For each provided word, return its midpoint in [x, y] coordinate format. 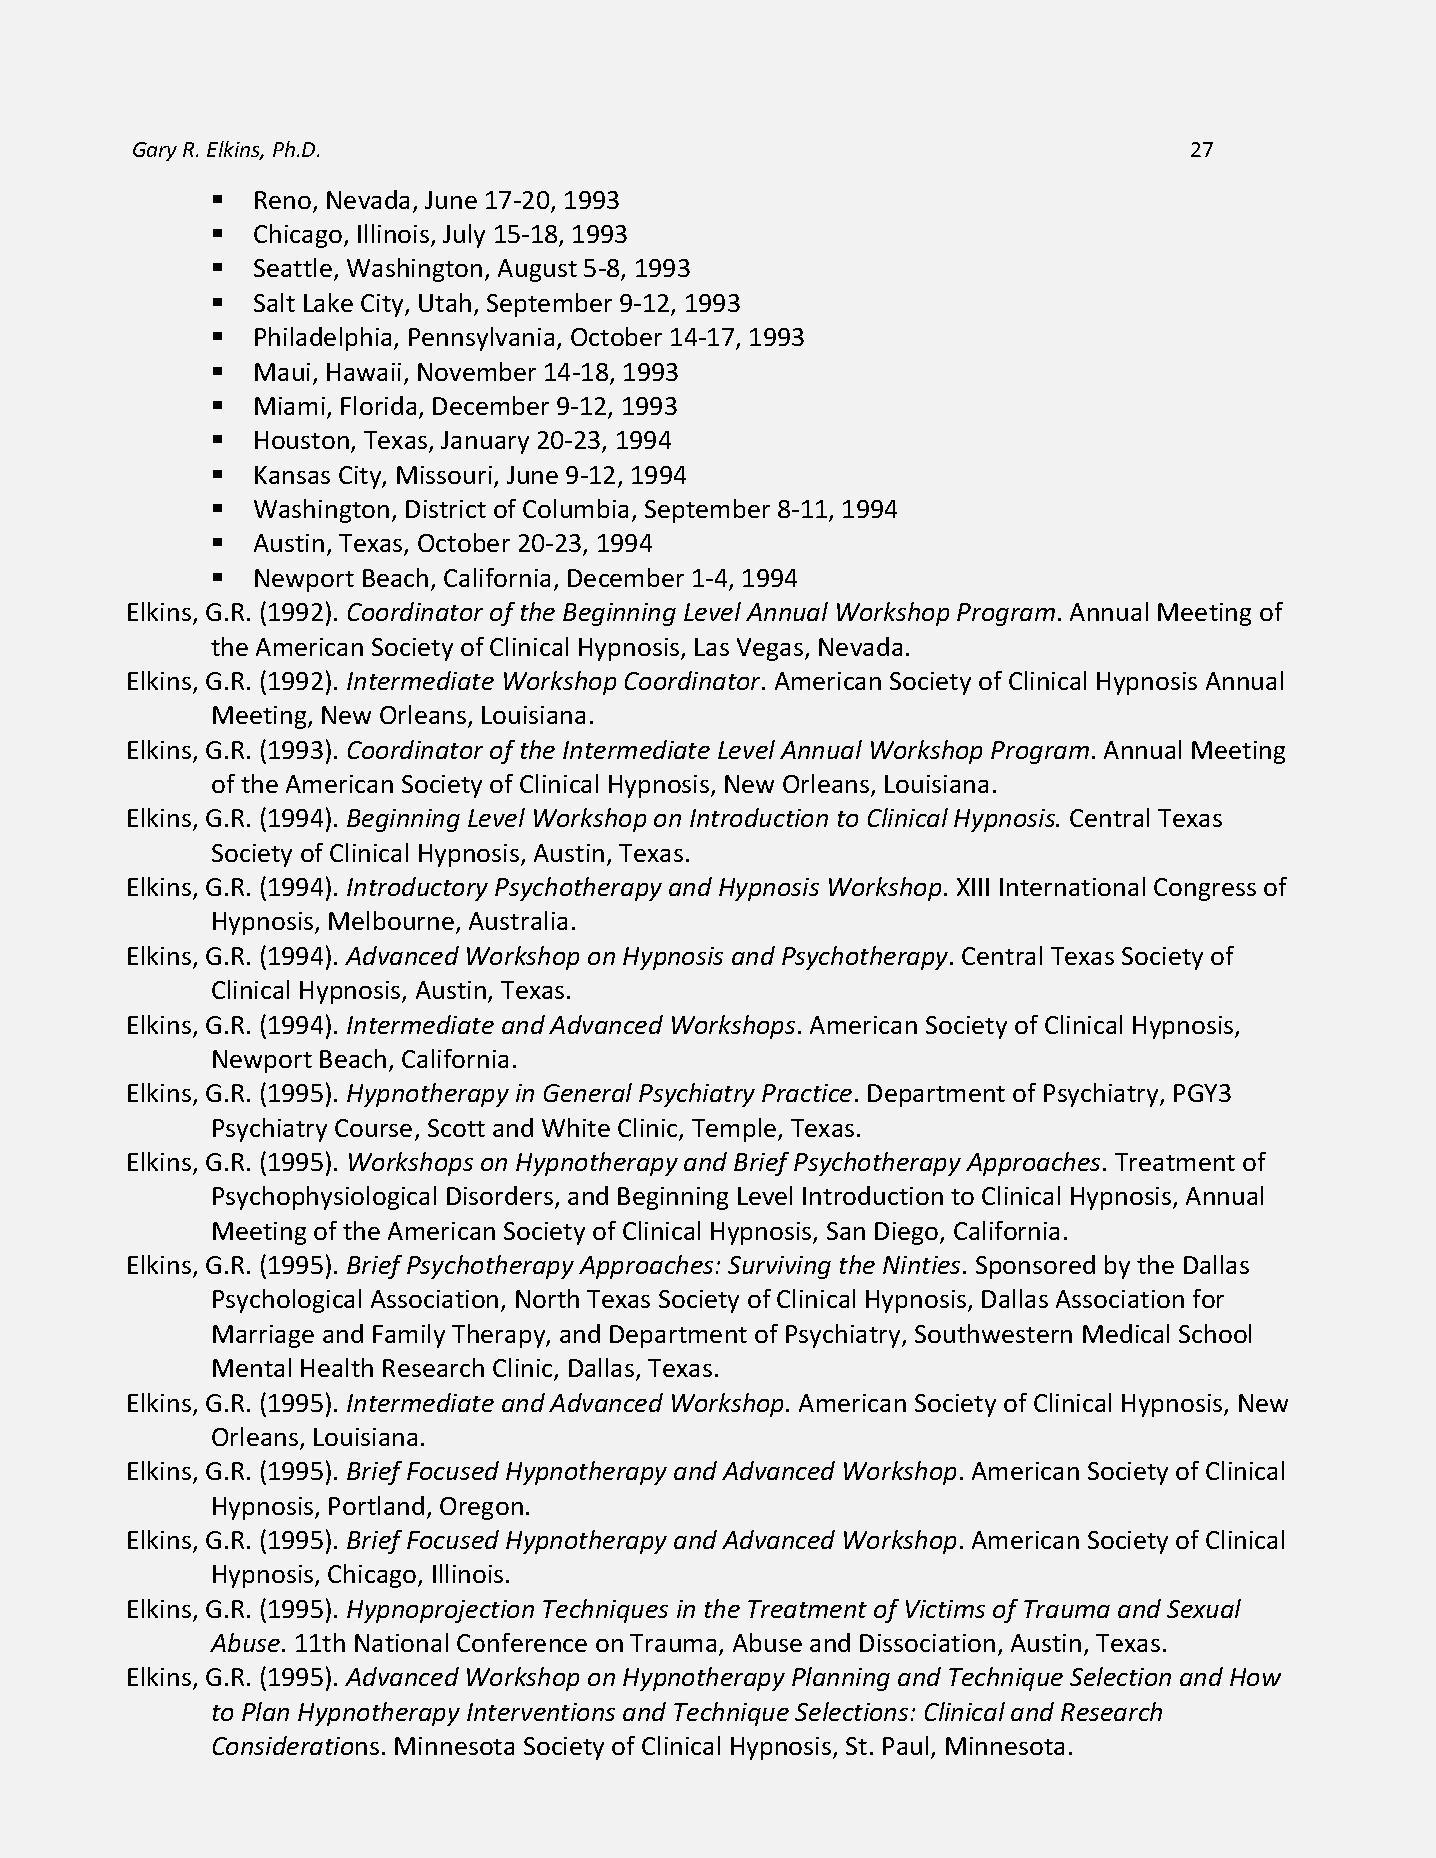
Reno [284, 201]
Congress [1205, 889]
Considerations [296, 1745]
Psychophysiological [324, 1198]
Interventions [541, 1712]
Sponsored [1035, 1267]
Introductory [417, 889]
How [1255, 1677]
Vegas [771, 649]
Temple [735, 1130]
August [537, 270]
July [464, 236]
